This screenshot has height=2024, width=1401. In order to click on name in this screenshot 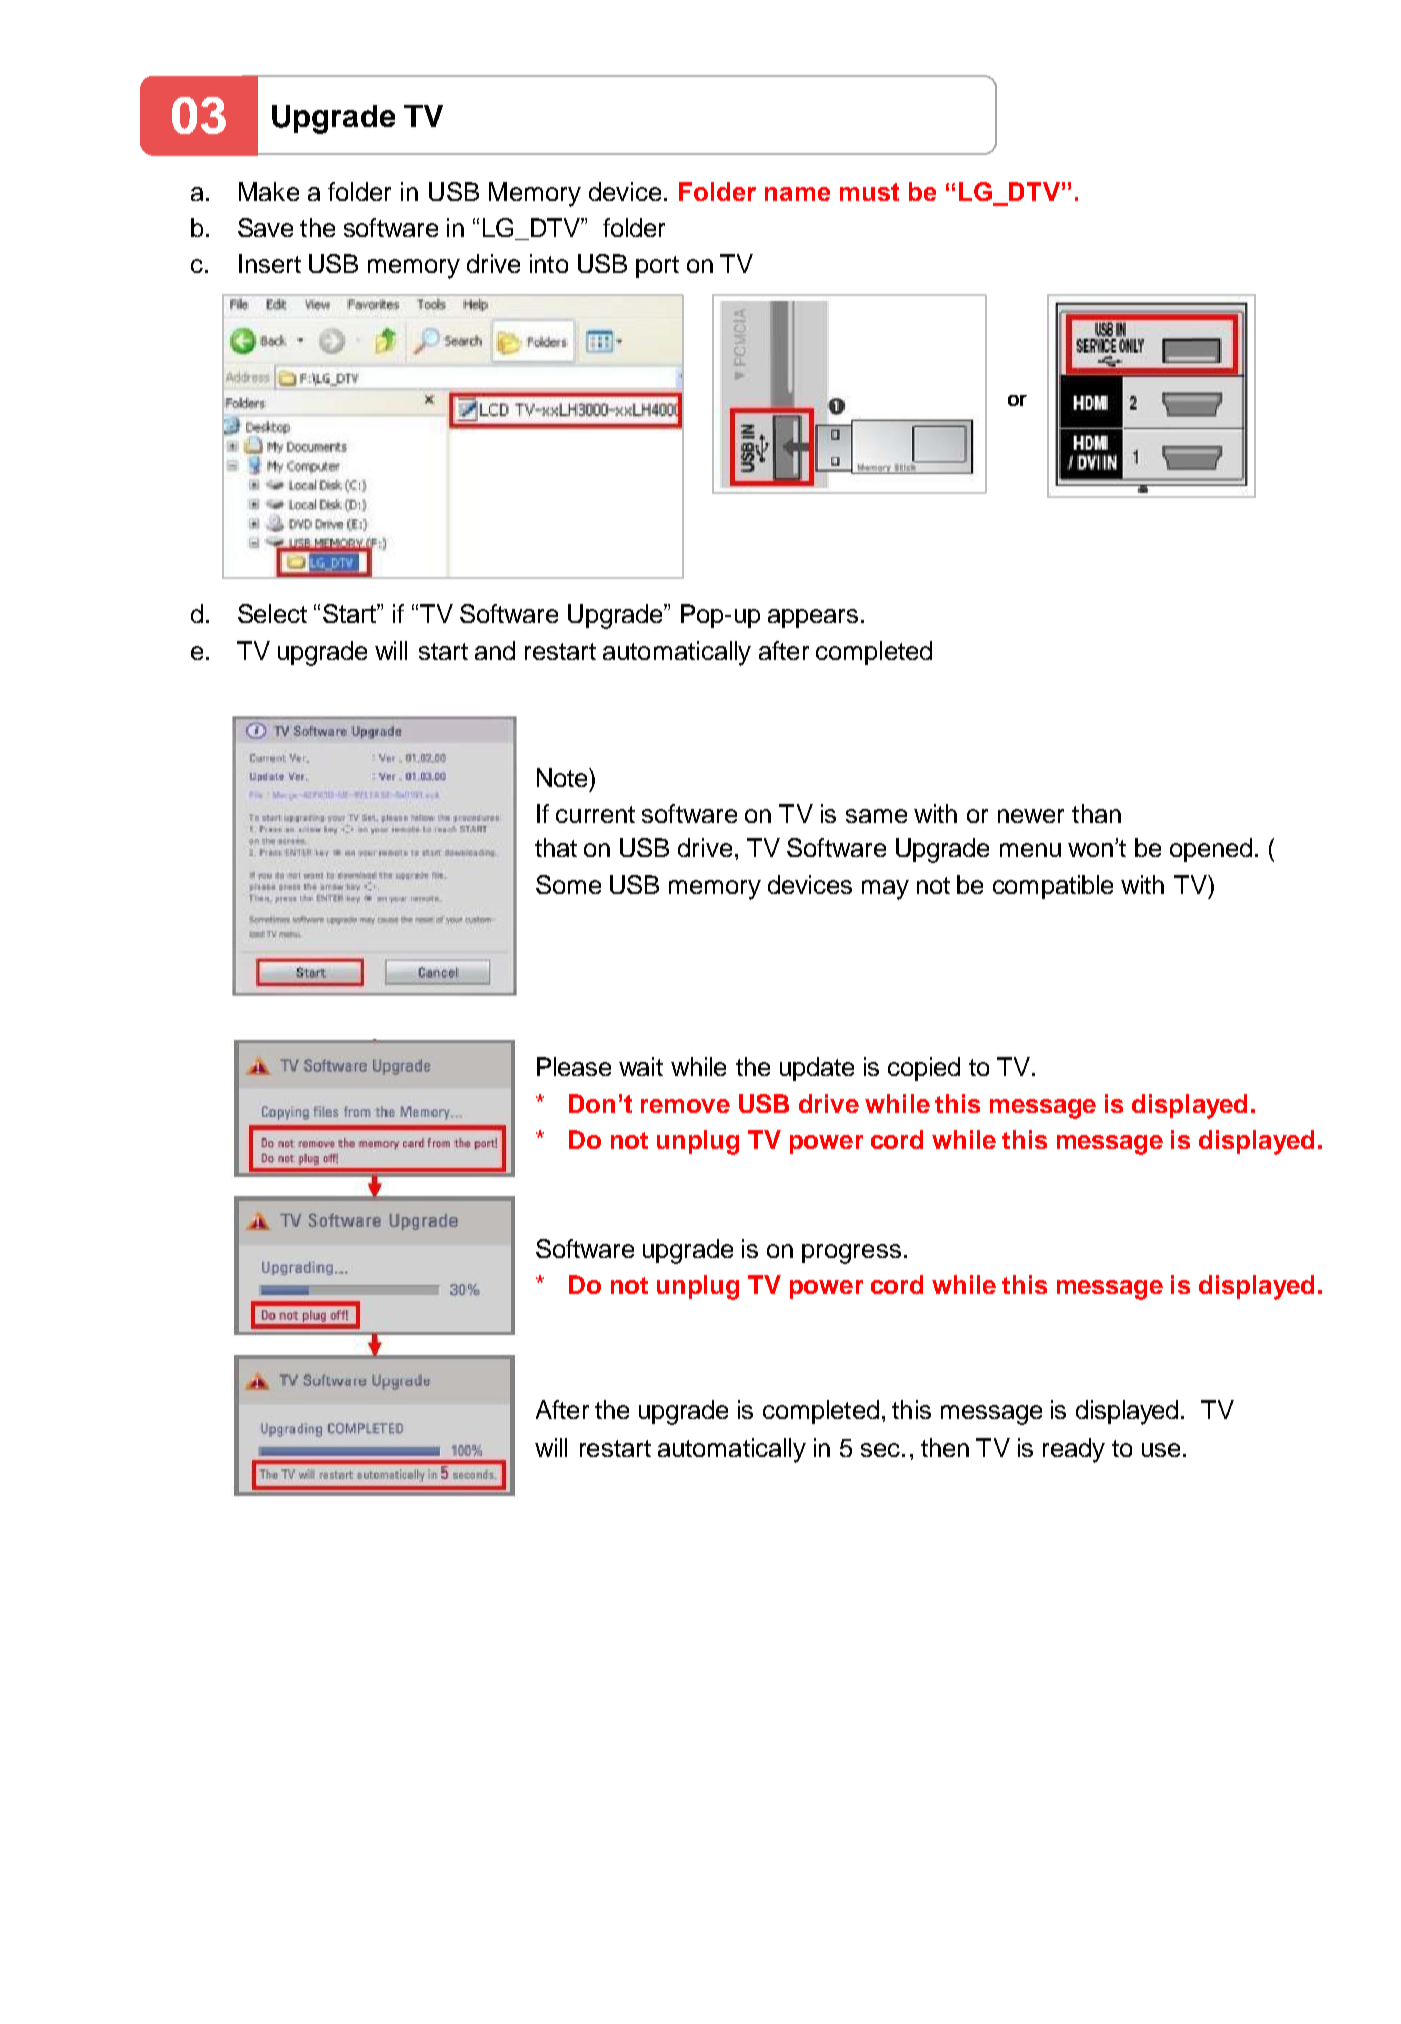, I will do `click(797, 194)`.
